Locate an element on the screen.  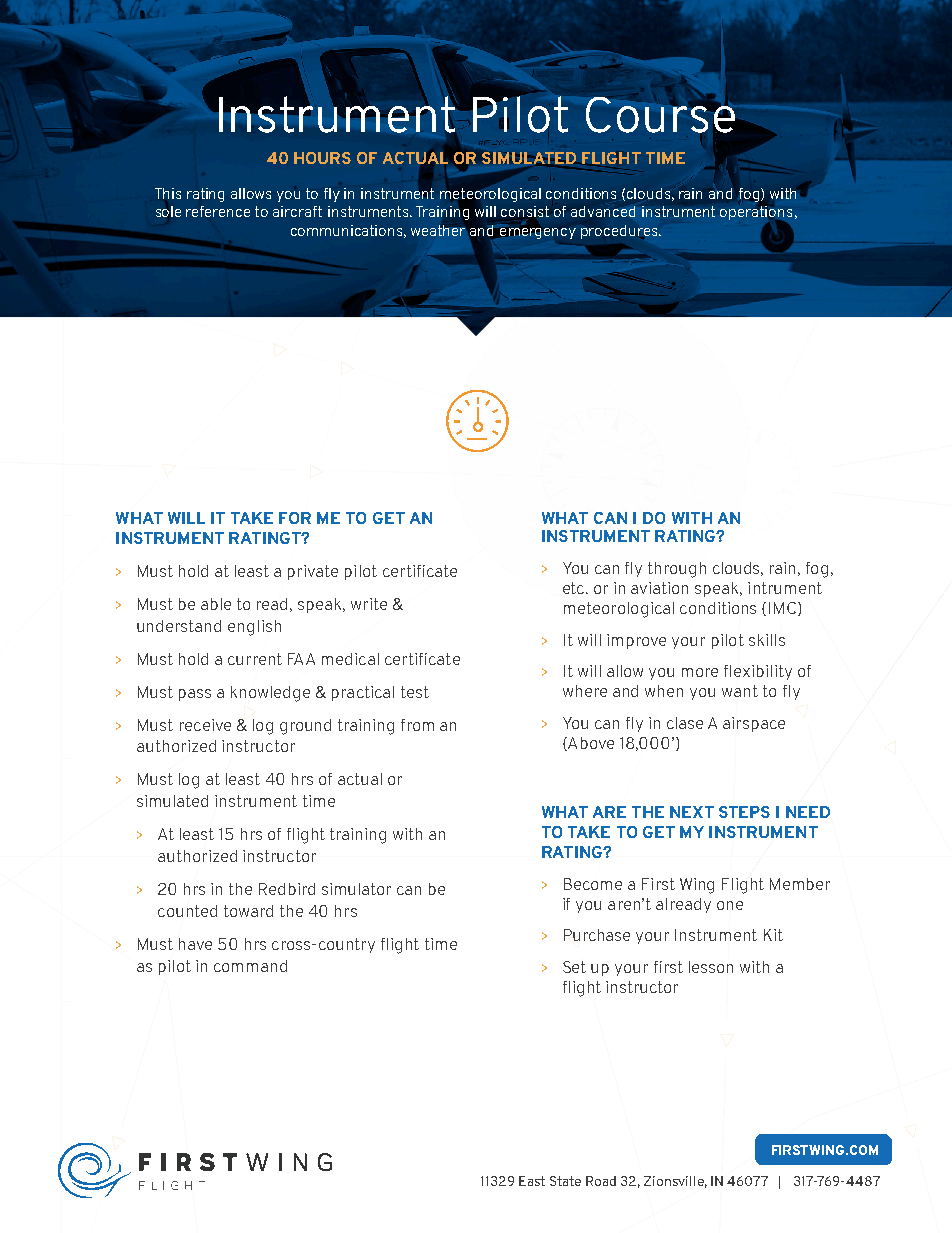
etc is located at coordinates (575, 588).
